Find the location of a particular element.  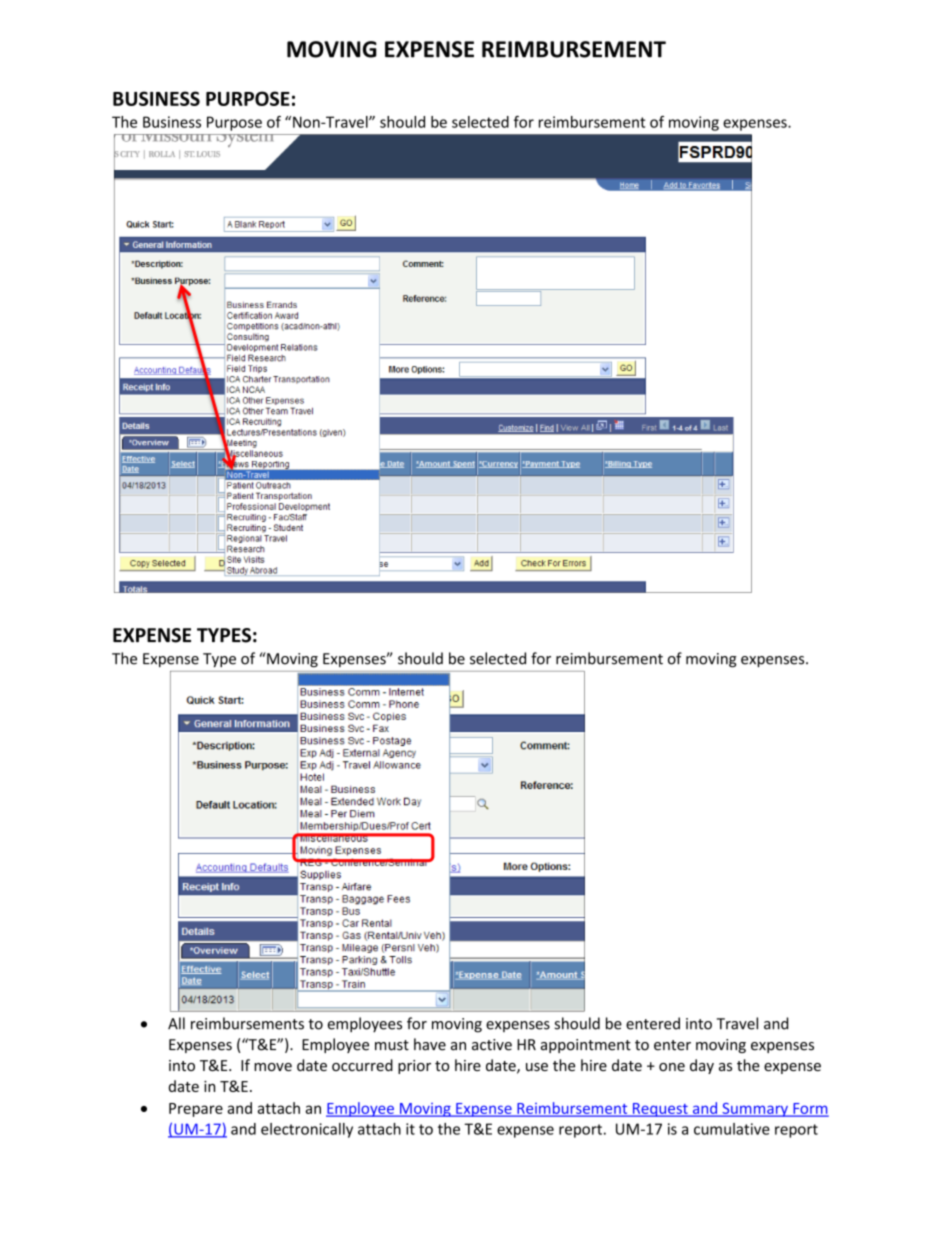

electronically is located at coordinates (307, 1130).
